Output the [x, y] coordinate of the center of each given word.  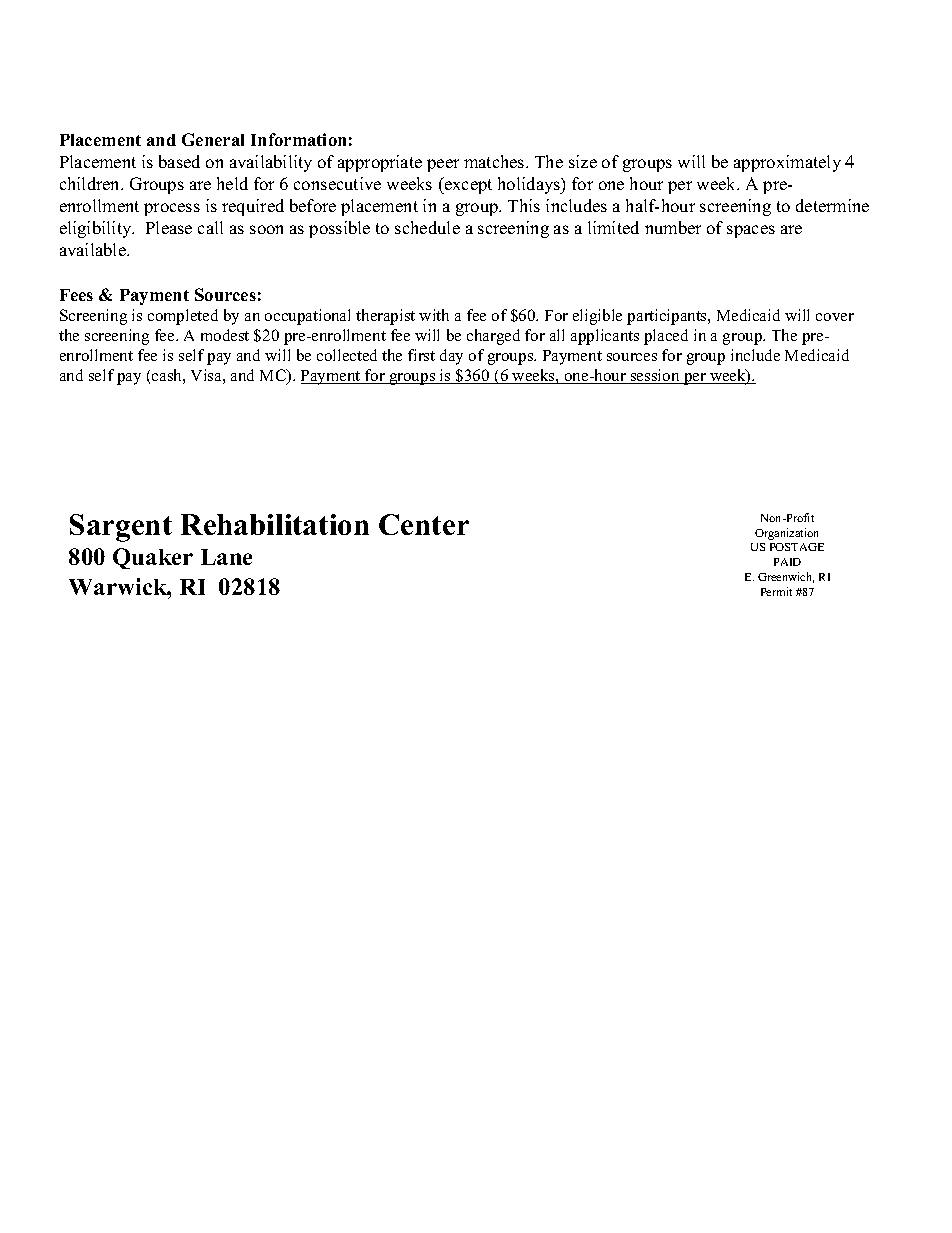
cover [835, 317]
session [655, 376]
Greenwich [786, 577]
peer [443, 165]
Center [424, 524]
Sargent [121, 528]
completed [183, 317]
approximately [787, 163]
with [434, 315]
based [179, 161]
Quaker [153, 558]
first [421, 355]
